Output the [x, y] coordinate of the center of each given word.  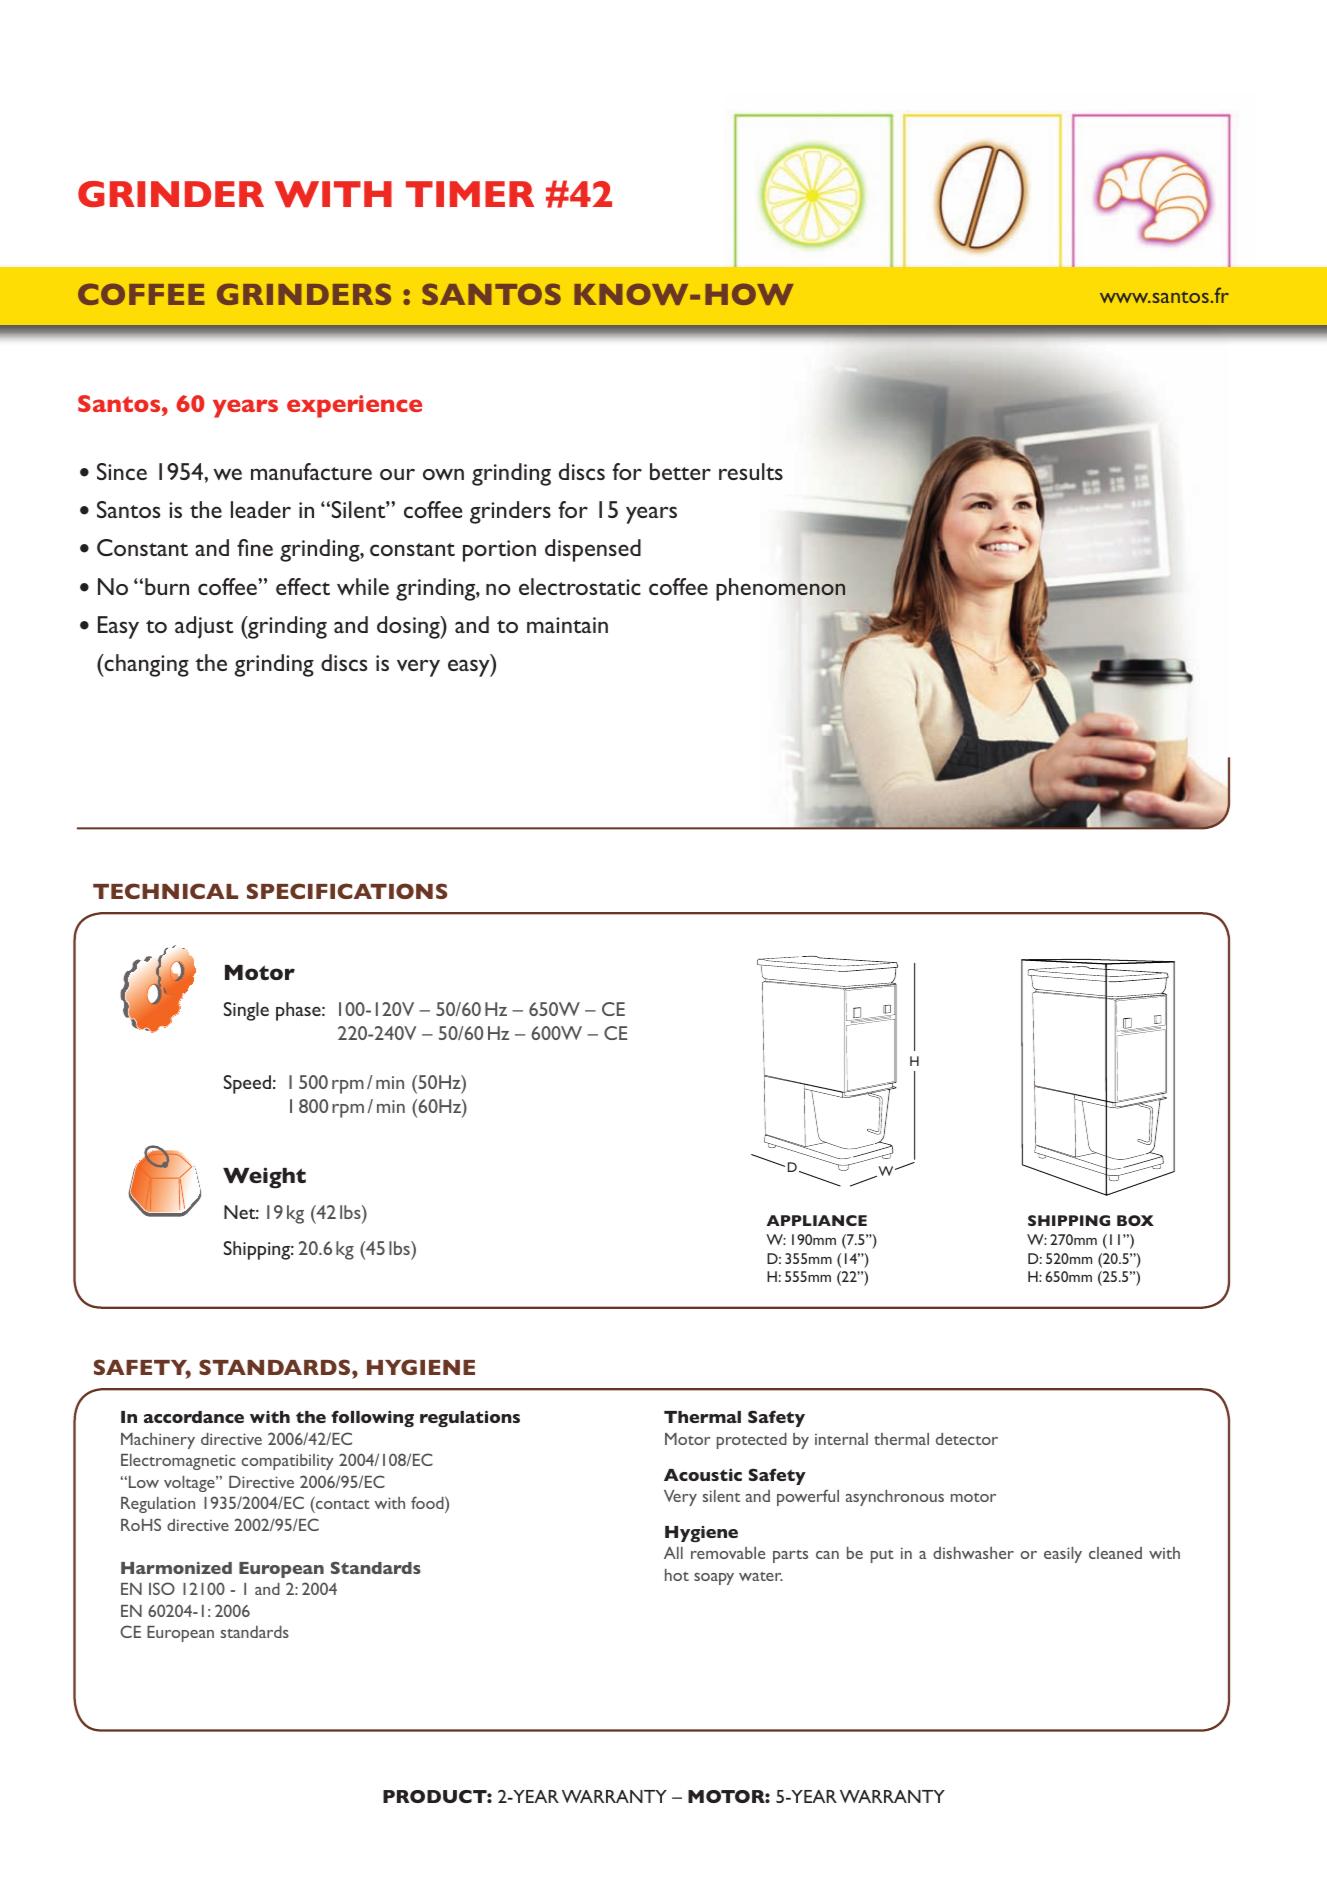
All [673, 1552]
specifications [347, 891]
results [751, 471]
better [680, 471]
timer [470, 194]
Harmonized [176, 1568]
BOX [1135, 1220]
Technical [165, 891]
